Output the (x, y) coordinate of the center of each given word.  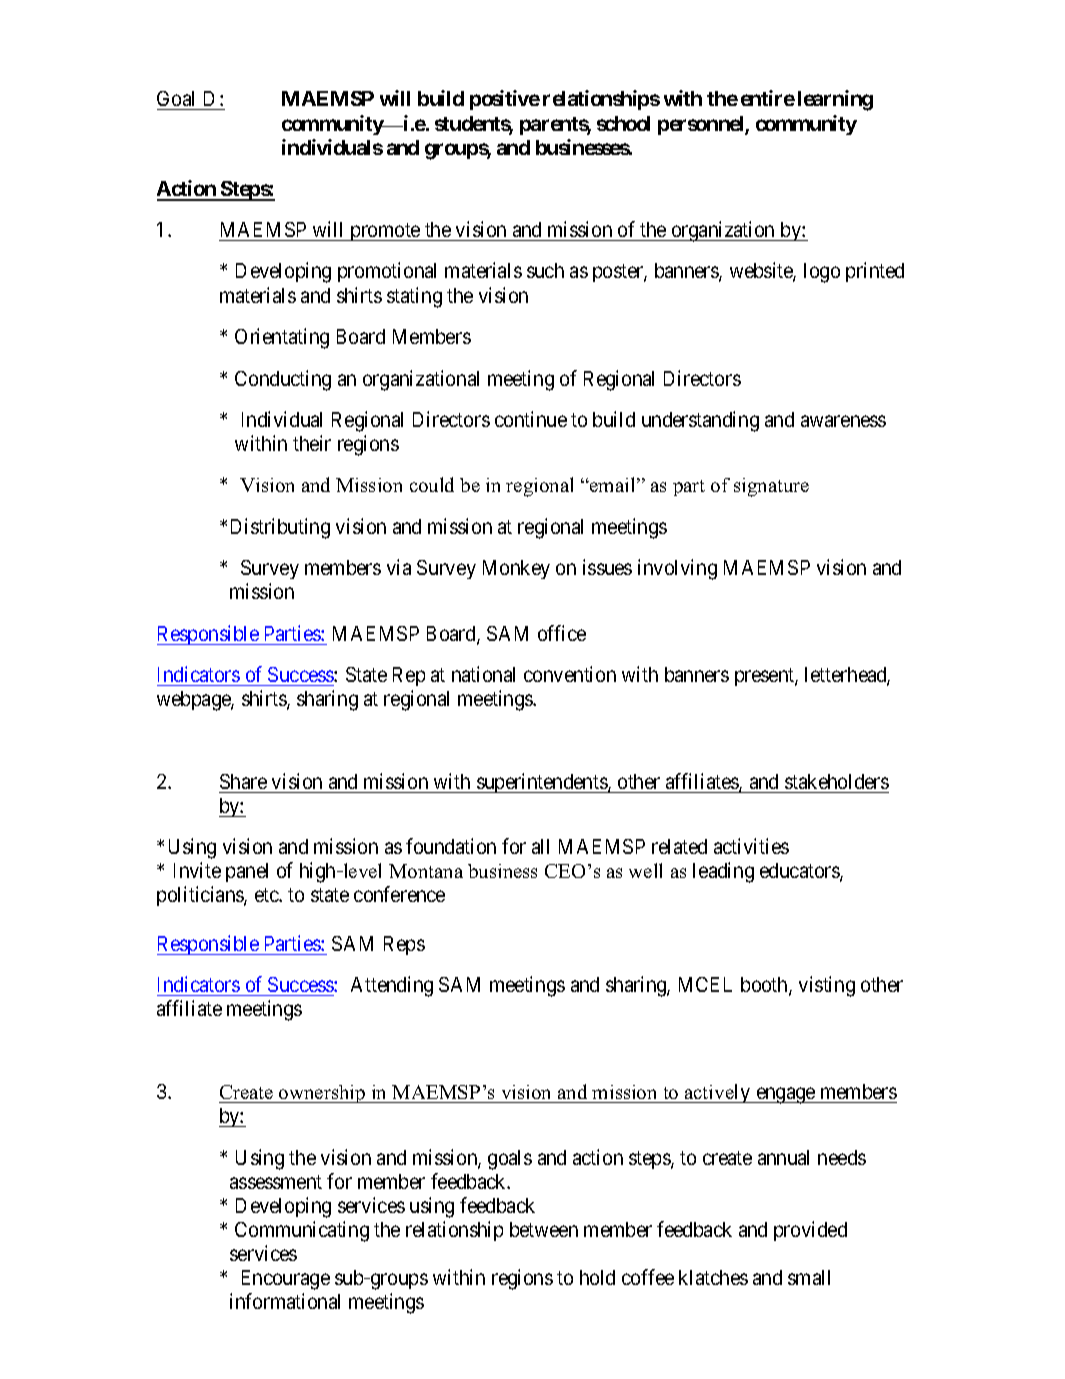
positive (505, 100)
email (613, 484)
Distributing (280, 528)
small (809, 1277)
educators (800, 872)
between (544, 1229)
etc (267, 895)
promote (385, 232)
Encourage (286, 1280)
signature (771, 487)
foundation (451, 846)
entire (768, 98)
